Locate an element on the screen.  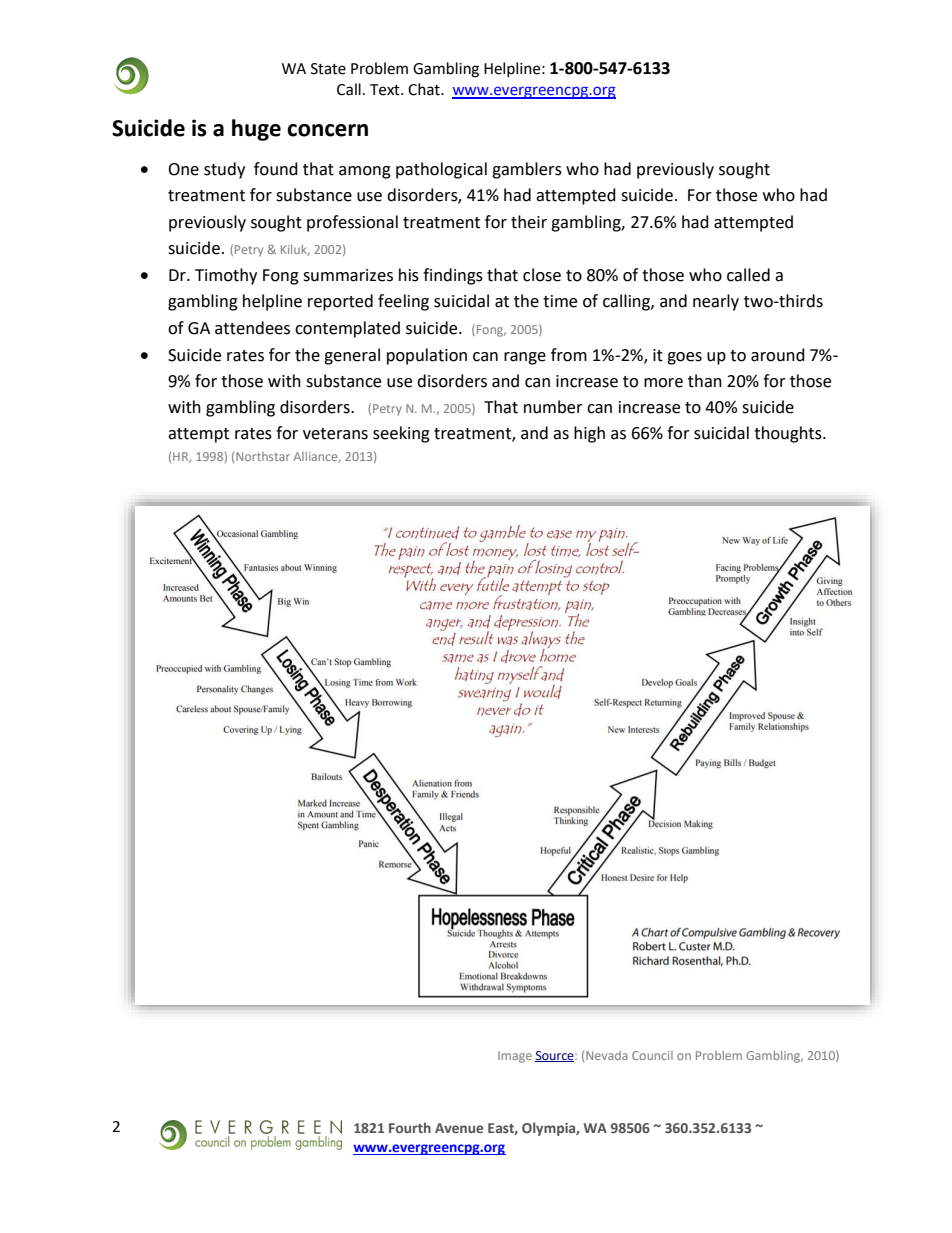
Chat is located at coordinates (425, 89).
